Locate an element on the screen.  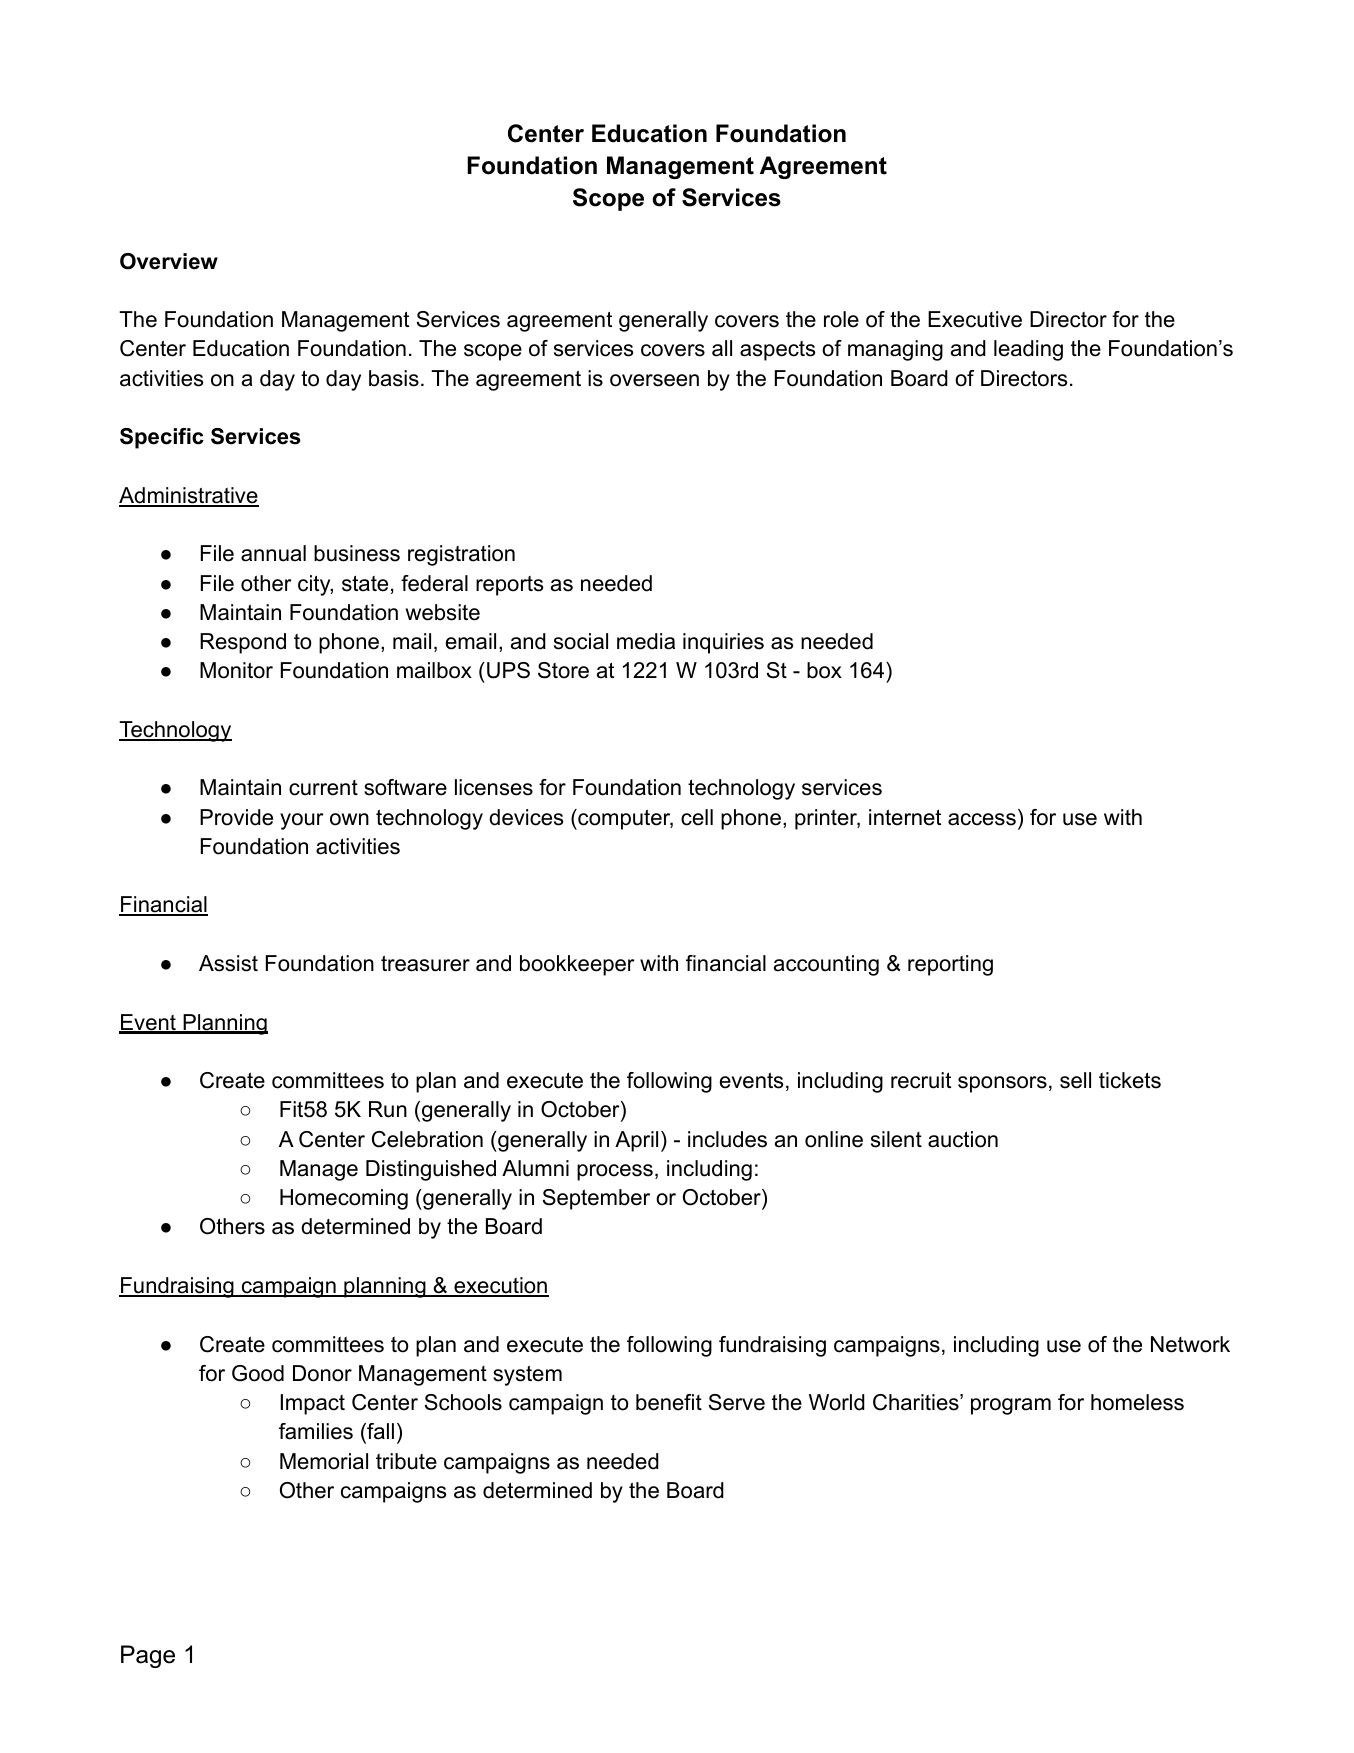
access is located at coordinates (982, 819).
